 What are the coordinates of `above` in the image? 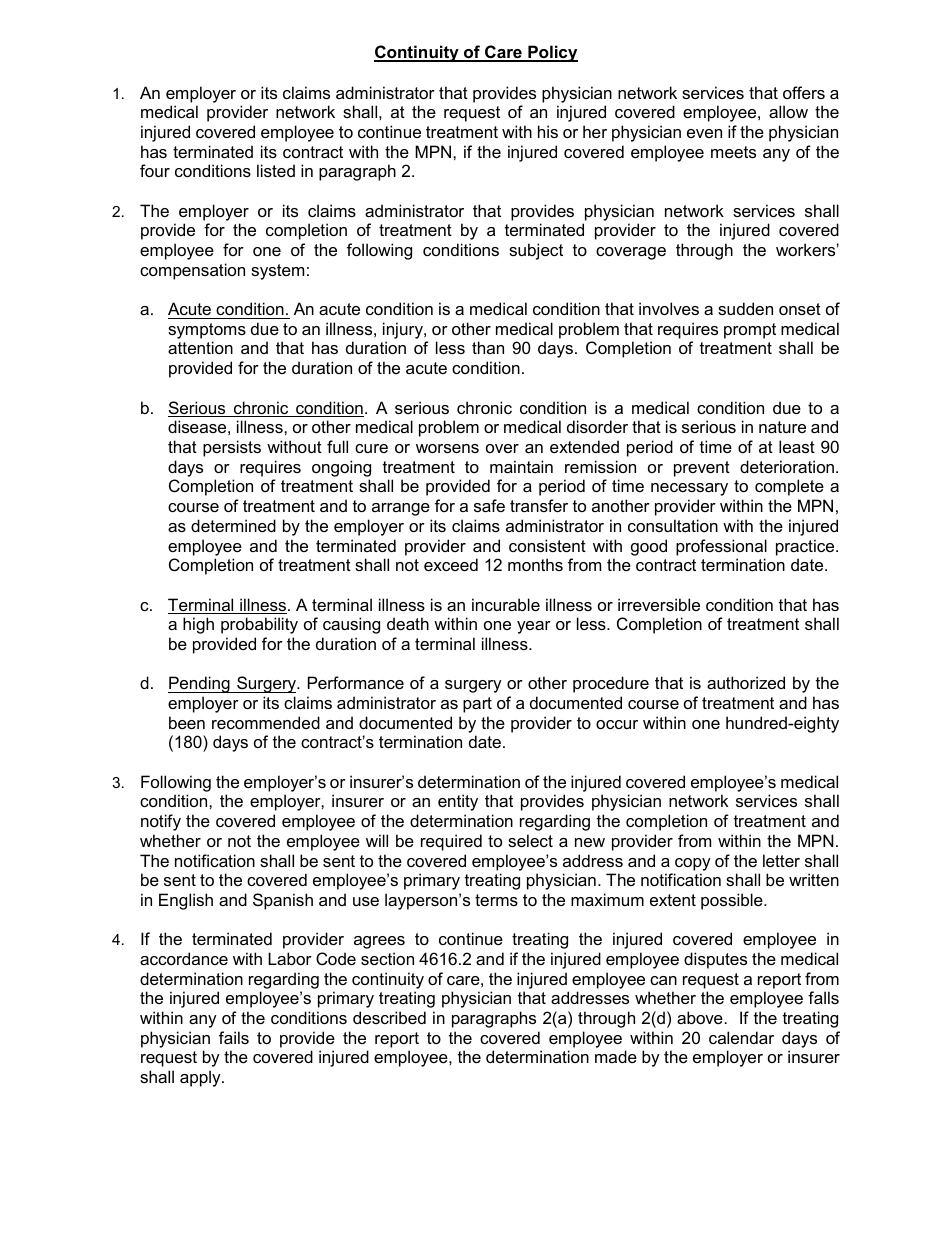 It's located at (700, 1017).
